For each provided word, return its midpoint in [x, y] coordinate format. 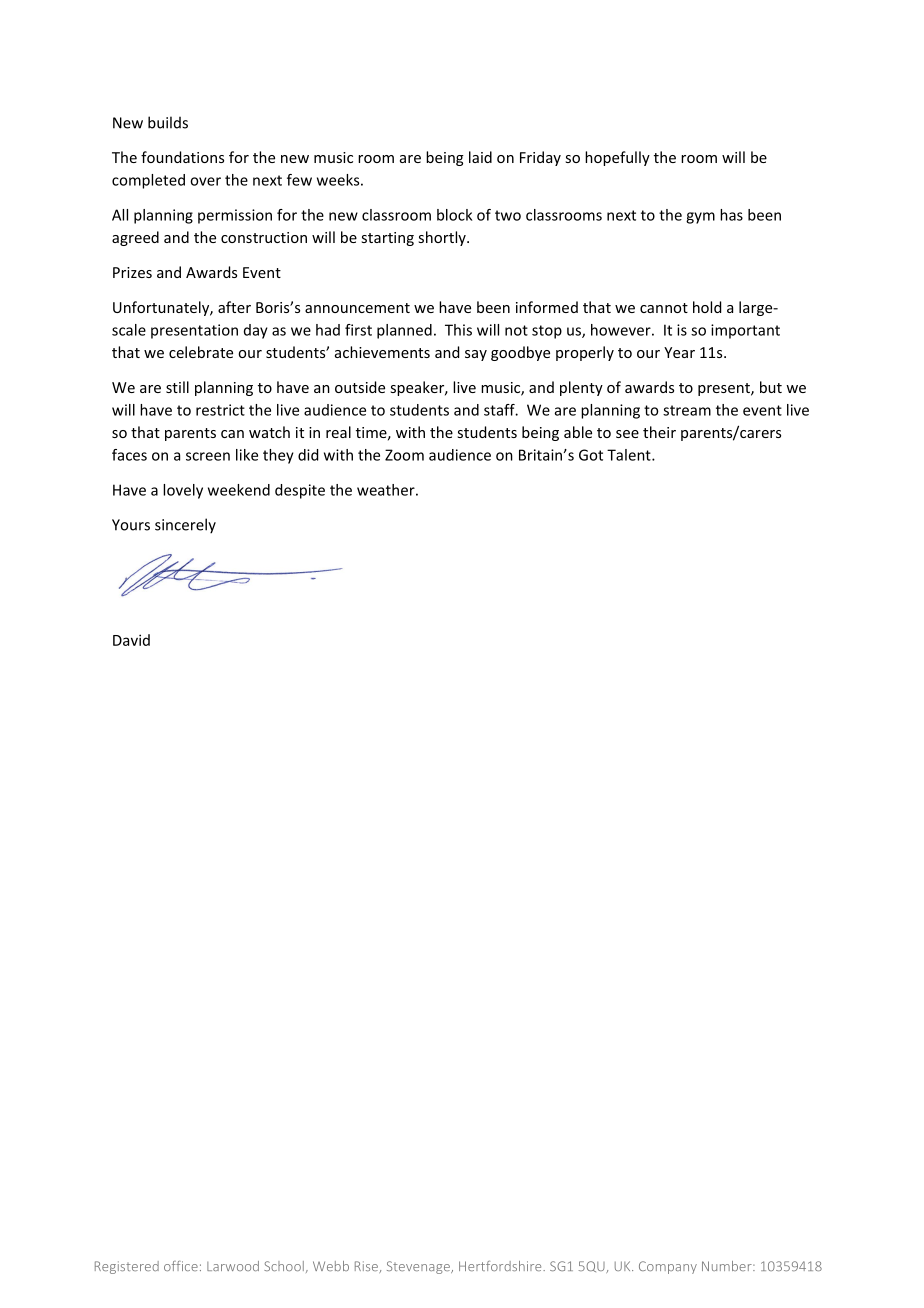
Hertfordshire [501, 1266]
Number [728, 1266]
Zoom [404, 455]
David [131, 640]
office [181, 1266]
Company [668, 1267]
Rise [367, 1267]
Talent [630, 455]
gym [700, 218]
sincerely [185, 526]
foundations [182, 157]
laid [480, 157]
